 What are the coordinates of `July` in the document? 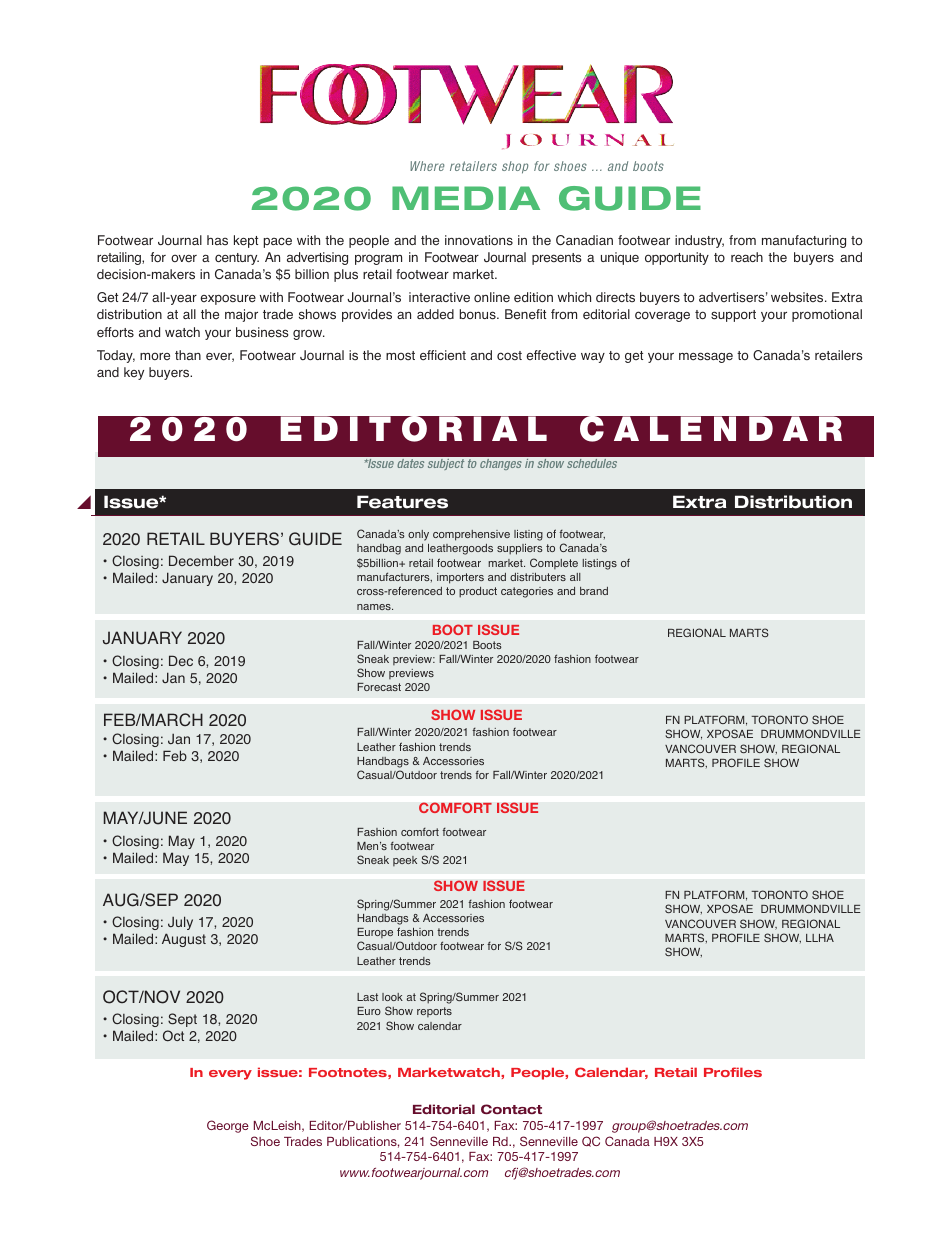 It's located at (180, 923).
